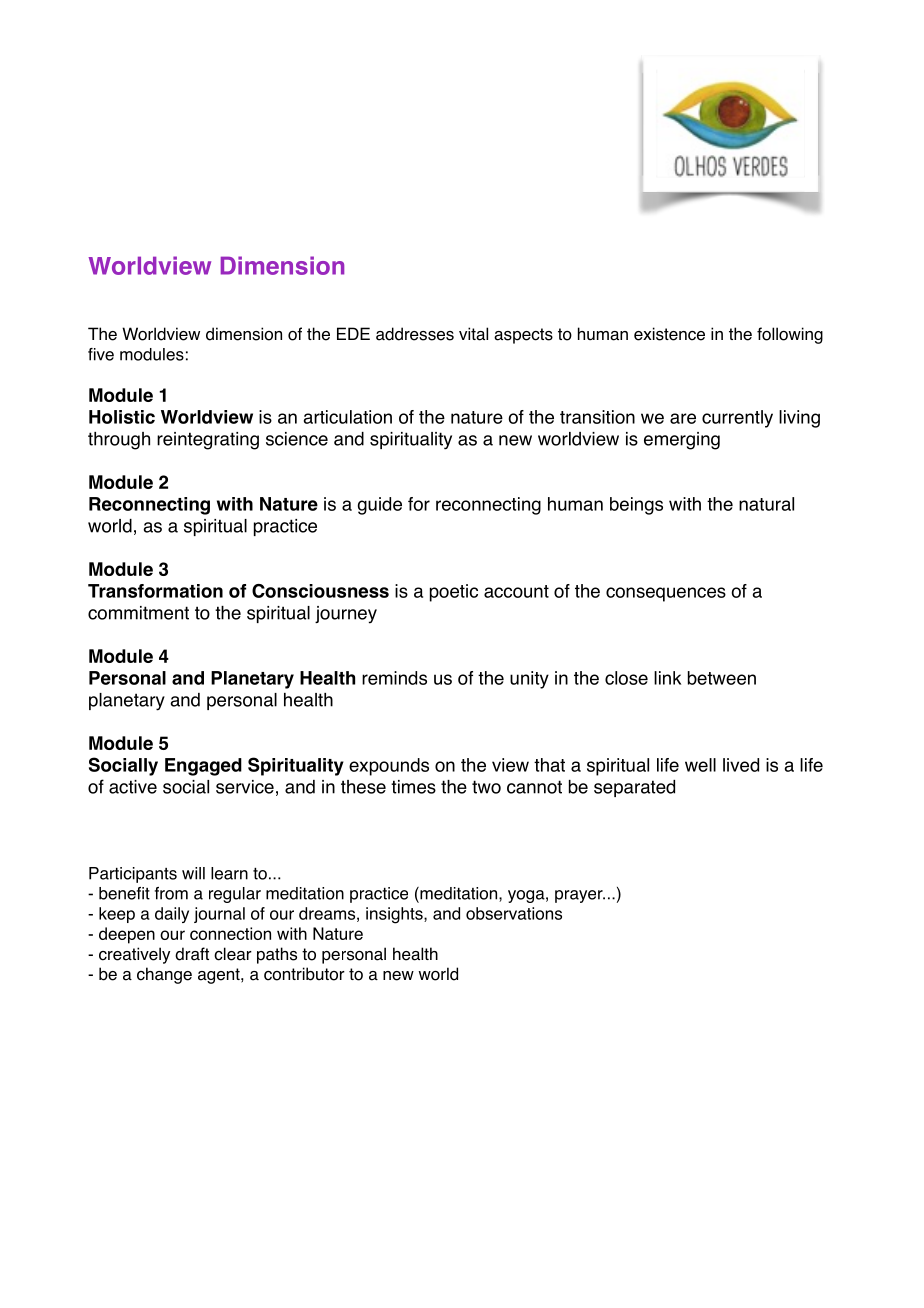 The image size is (924, 1308). Describe the element at coordinates (192, 954) in the screenshot. I see `draft` at that location.
